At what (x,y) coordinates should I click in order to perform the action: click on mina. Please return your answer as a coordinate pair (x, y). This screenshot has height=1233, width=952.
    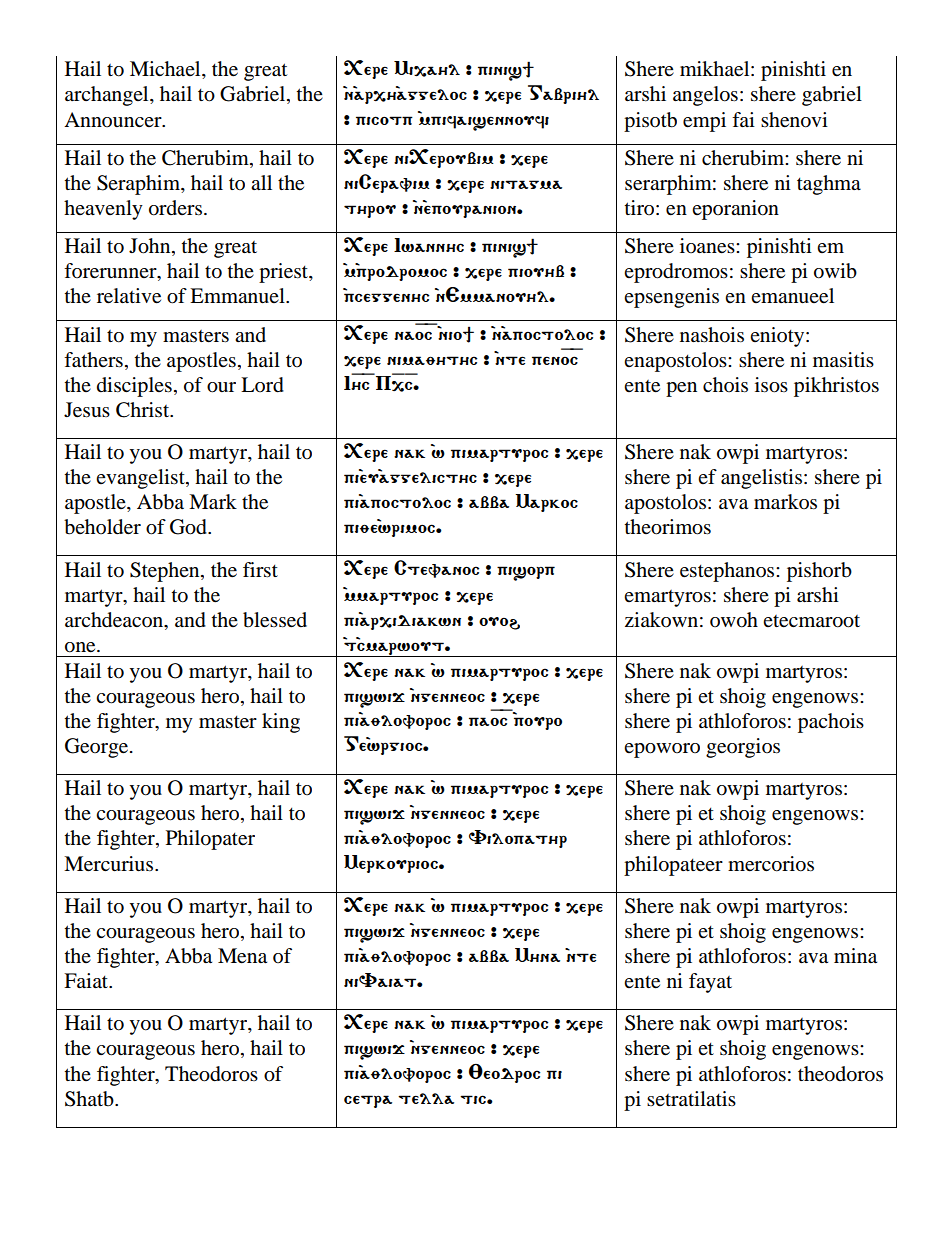
    Looking at the image, I should click on (855, 956).
